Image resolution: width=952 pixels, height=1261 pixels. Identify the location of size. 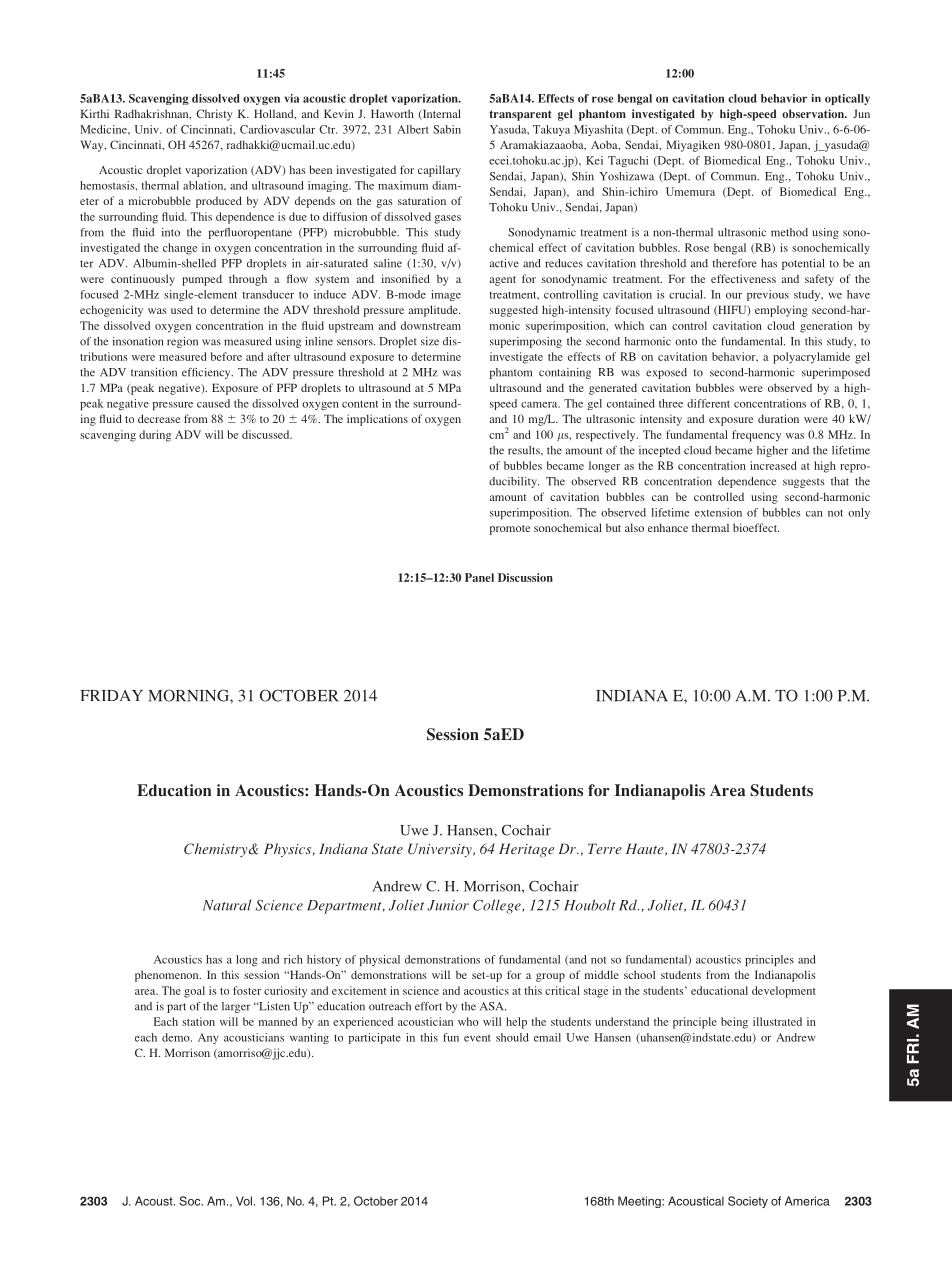
(430, 341).
